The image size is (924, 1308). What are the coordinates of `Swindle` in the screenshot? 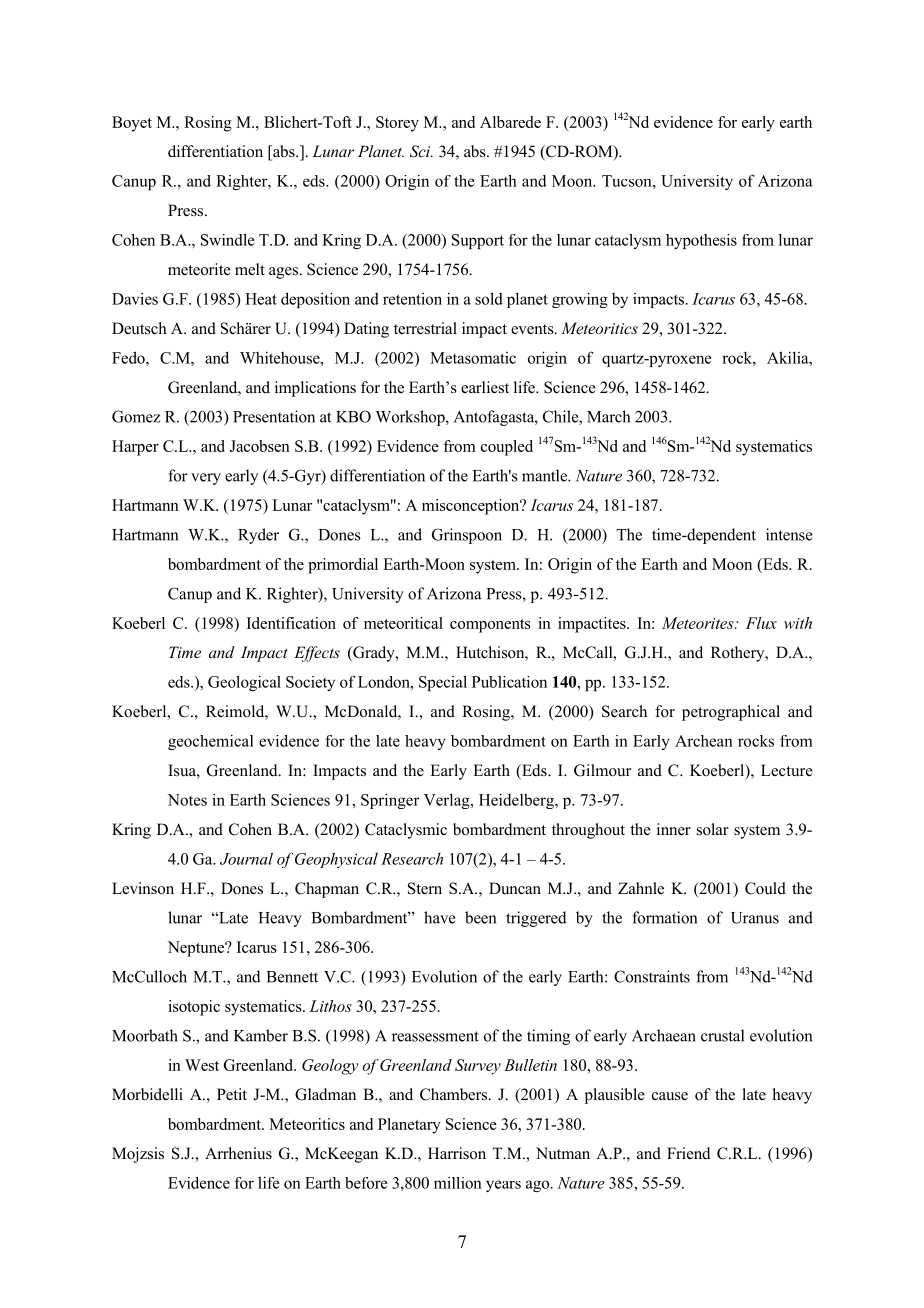 It's located at (228, 239).
